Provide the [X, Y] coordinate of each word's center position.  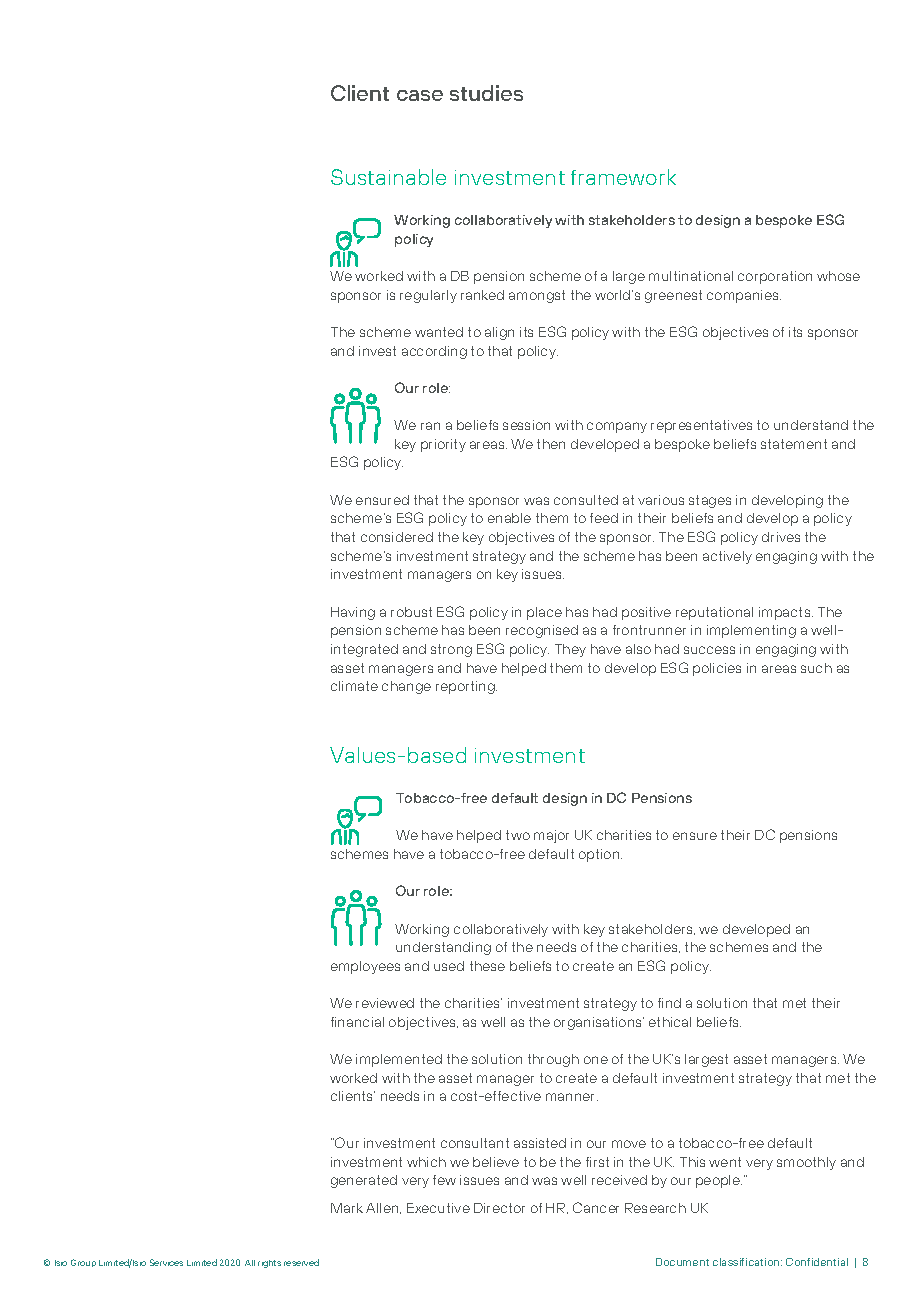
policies [717, 669]
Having [353, 613]
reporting [466, 687]
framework [623, 177]
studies [486, 93]
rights [269, 1264]
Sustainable [388, 177]
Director [499, 1208]
